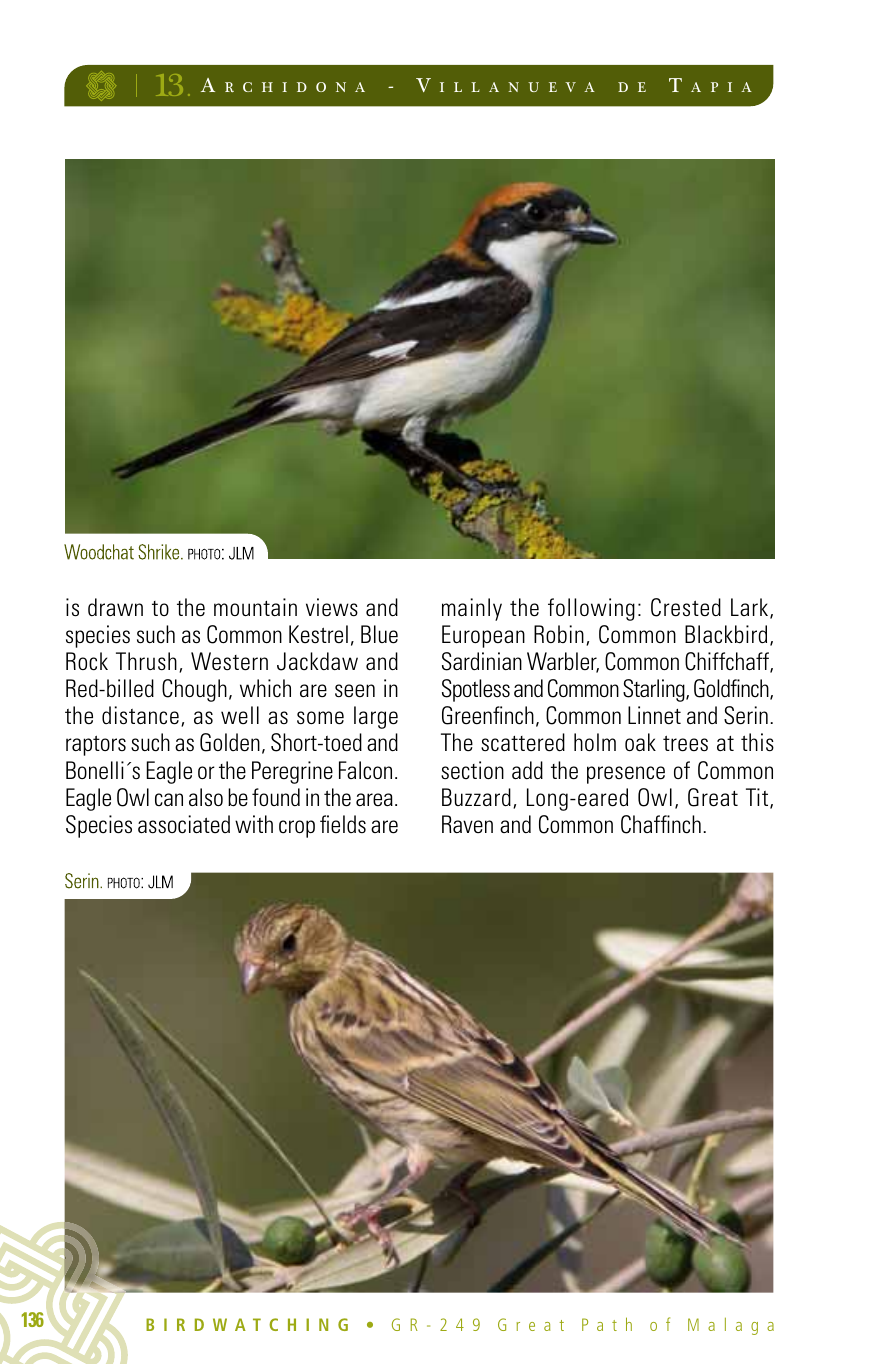 The height and width of the screenshot is (1364, 896). Describe the element at coordinates (472, 770) in the screenshot. I see `section` at that location.
